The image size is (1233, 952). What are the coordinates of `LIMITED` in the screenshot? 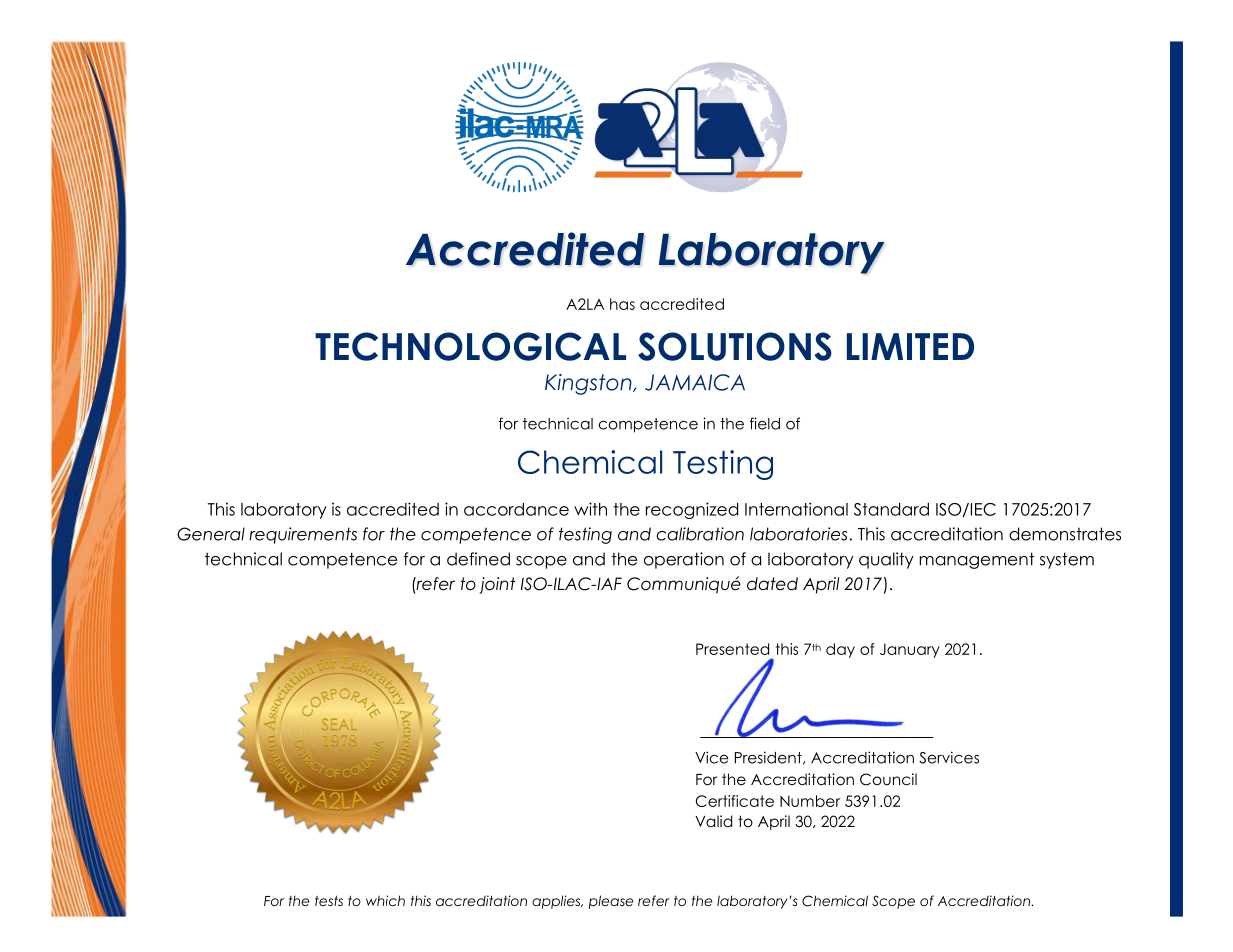 It's located at (910, 346).
